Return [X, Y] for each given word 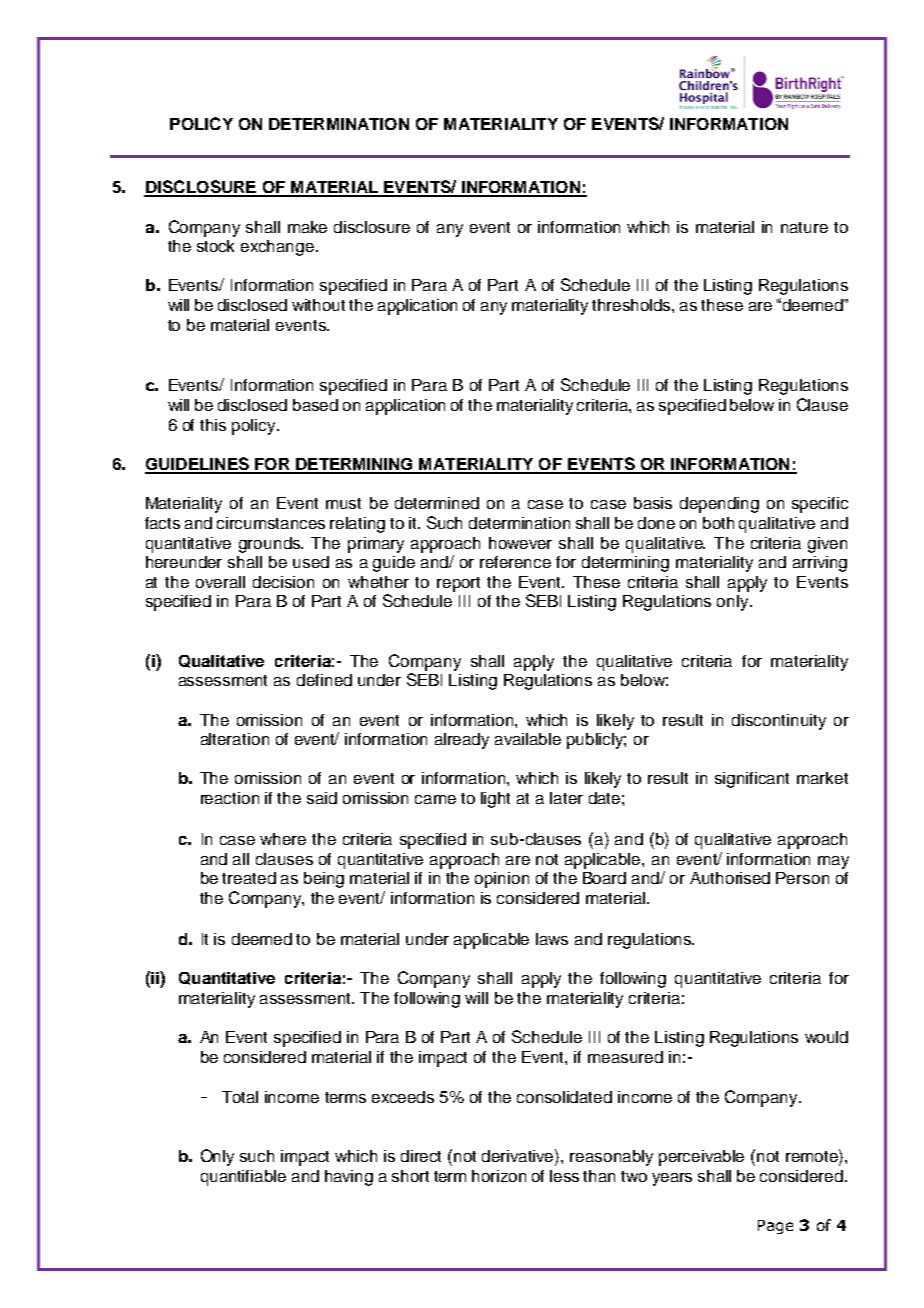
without [318, 305]
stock [215, 246]
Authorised [730, 878]
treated [249, 878]
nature [804, 227]
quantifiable [243, 1178]
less [564, 1176]
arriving [820, 564]
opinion [502, 880]
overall [220, 582]
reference [515, 562]
